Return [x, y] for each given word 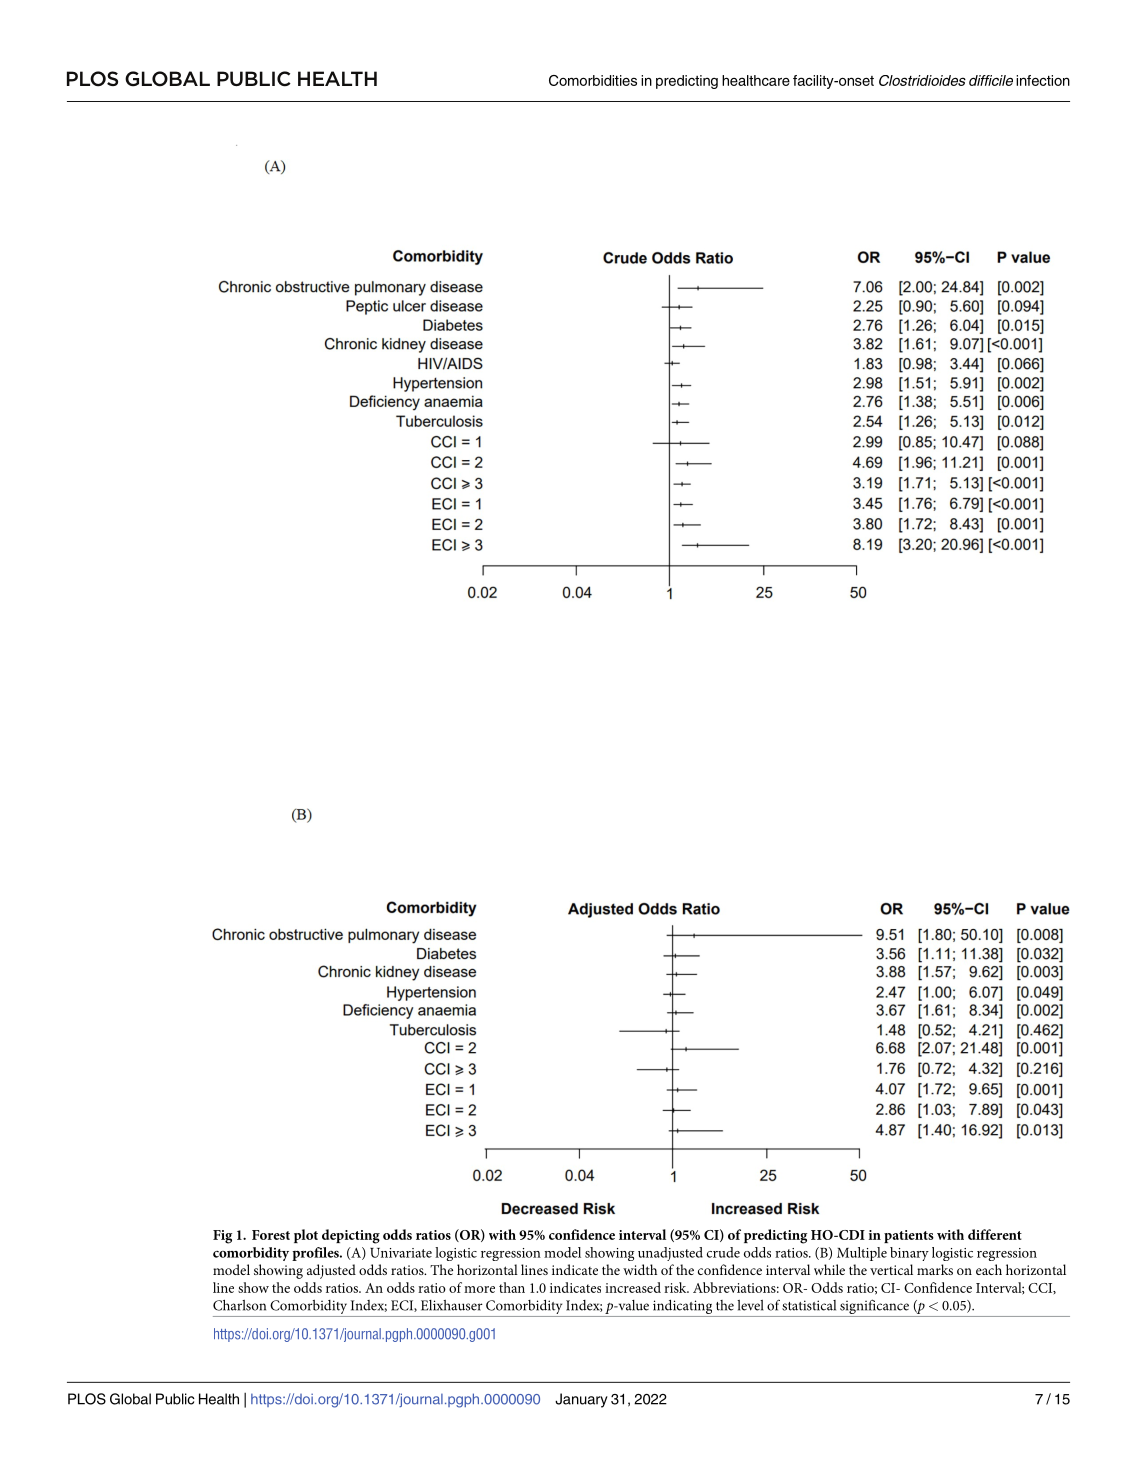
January [581, 1400]
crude [723, 1252]
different [995, 1234]
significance [875, 1308]
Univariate [401, 1253]
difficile [991, 80]
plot [306, 1236]
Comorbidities [593, 80]
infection [1043, 80]
